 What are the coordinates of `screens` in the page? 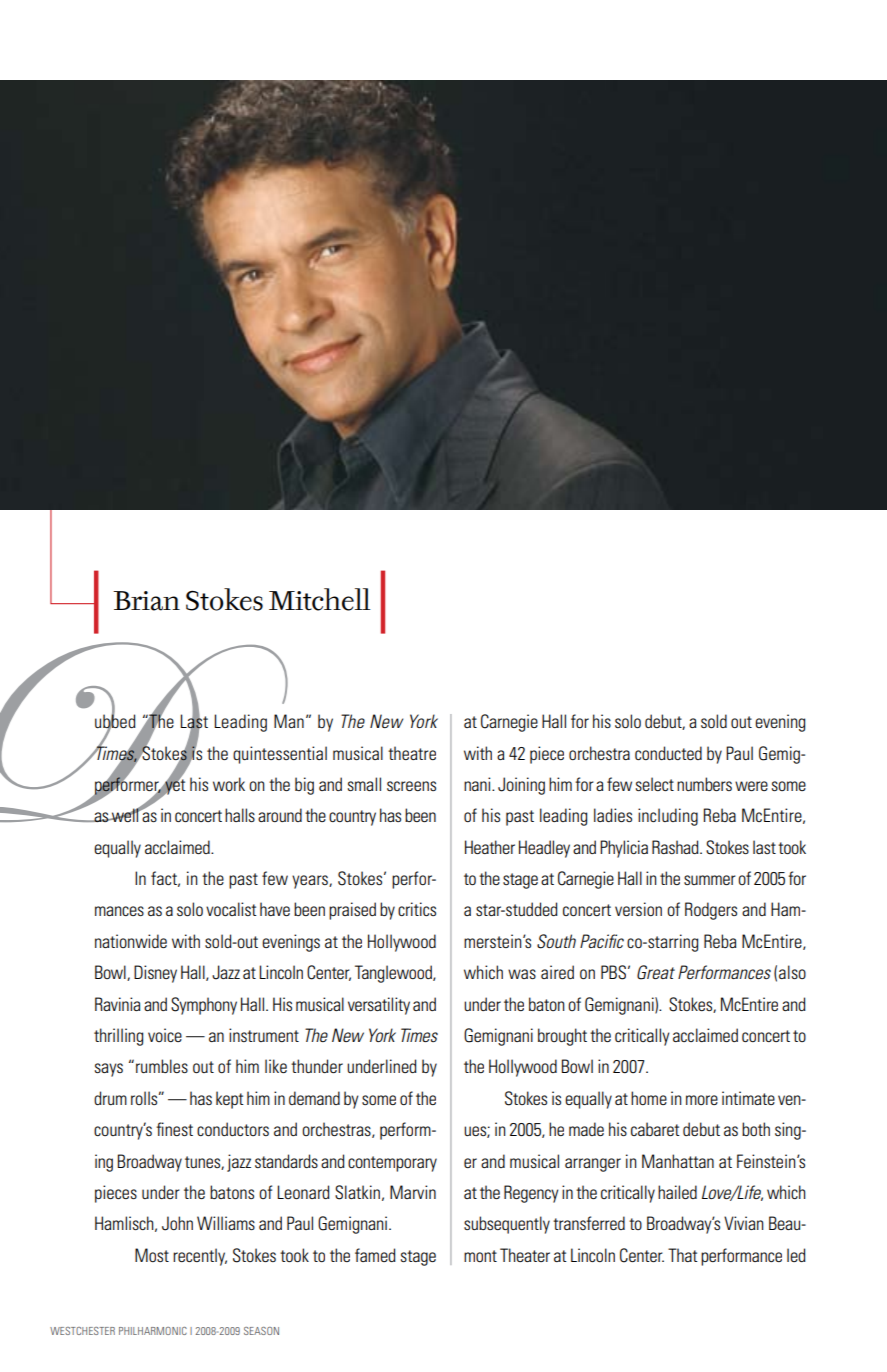 It's located at (411, 786).
